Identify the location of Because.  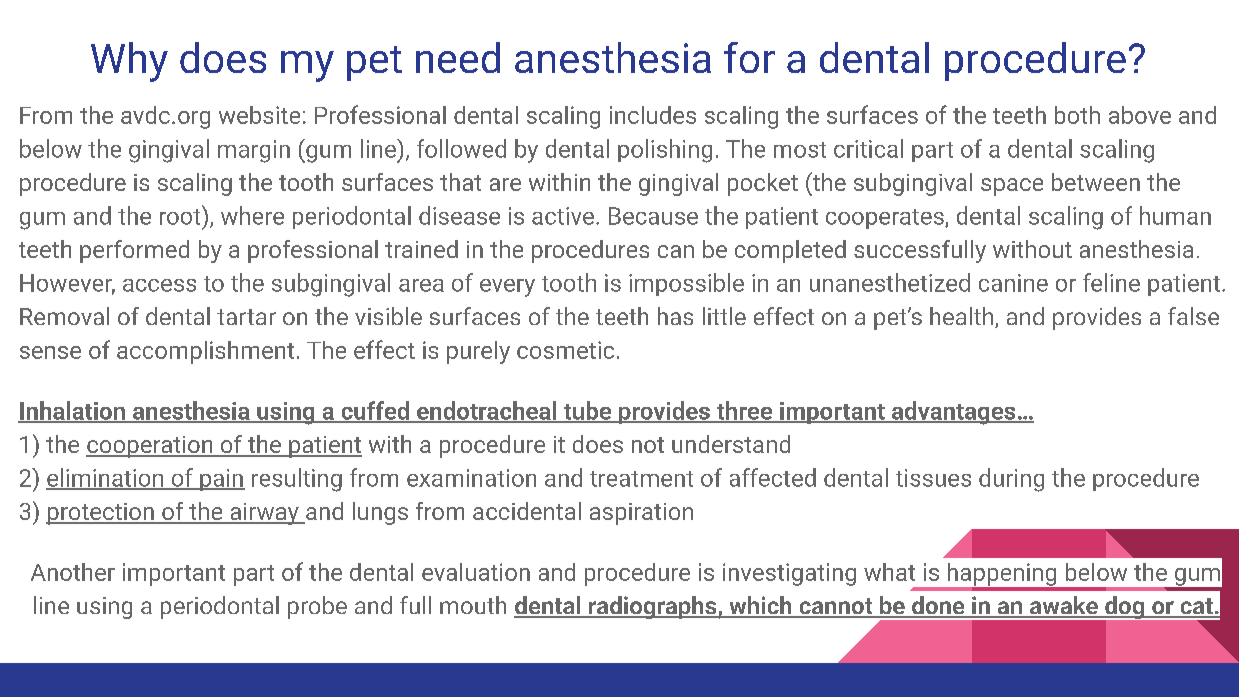
(653, 216).
